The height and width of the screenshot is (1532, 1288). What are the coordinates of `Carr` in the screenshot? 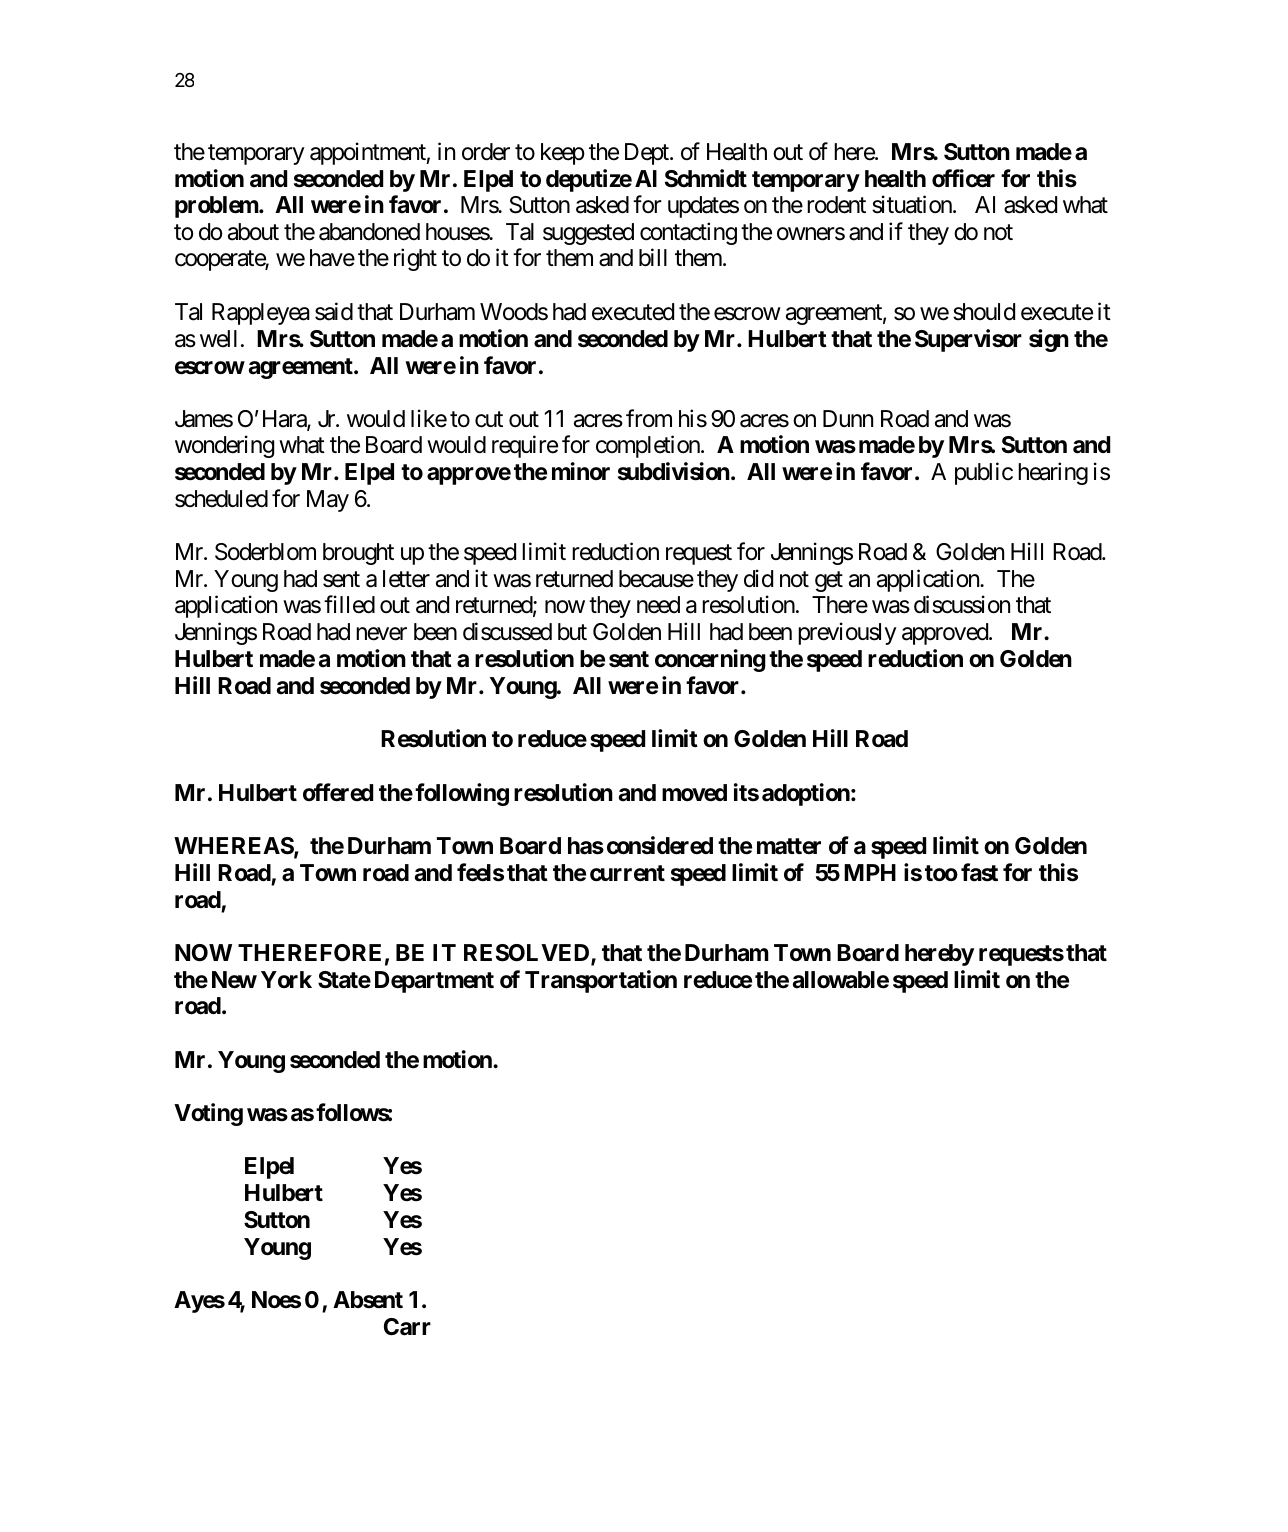 It's located at (407, 1327).
